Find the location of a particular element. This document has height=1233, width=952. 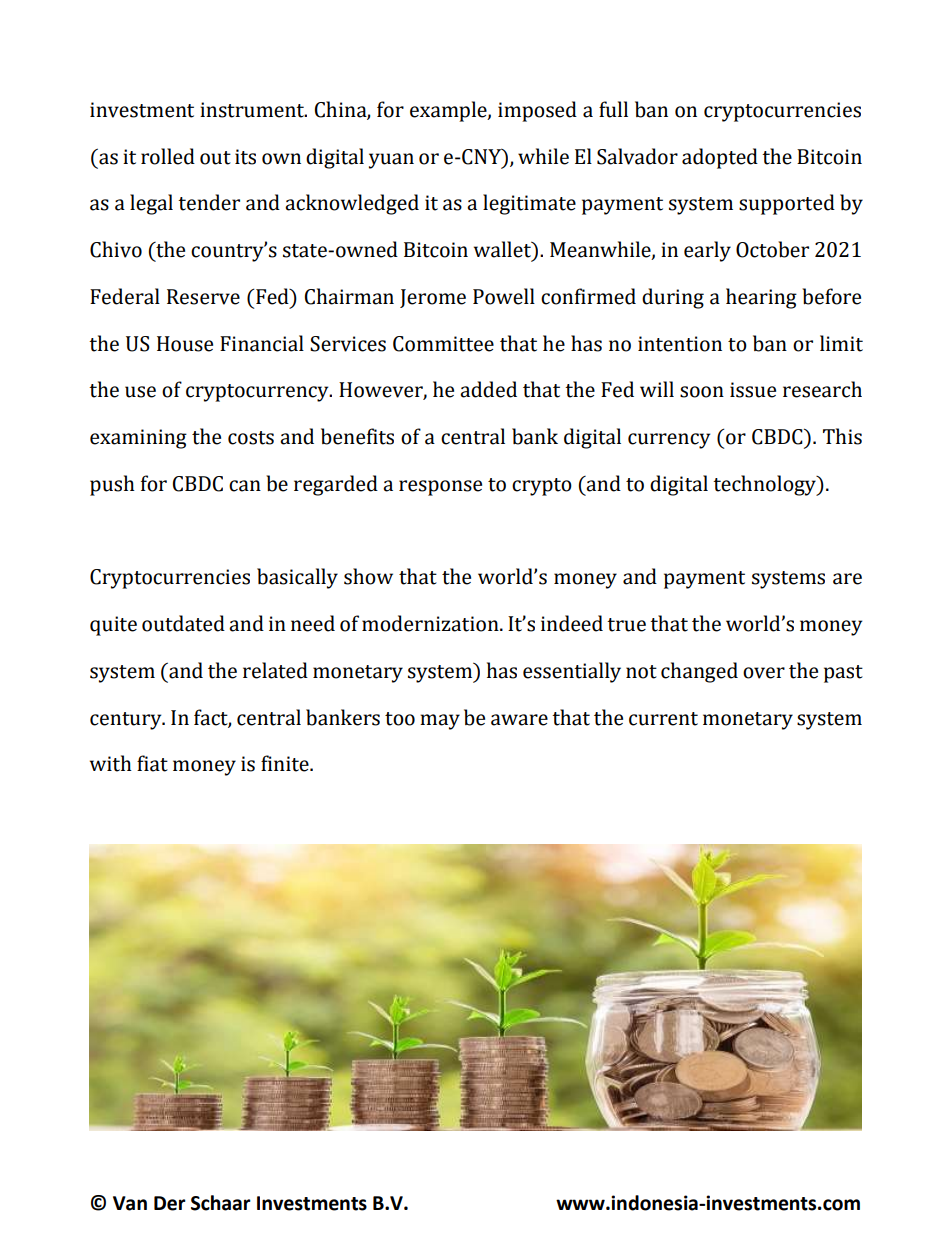

imposed is located at coordinates (537, 111).
